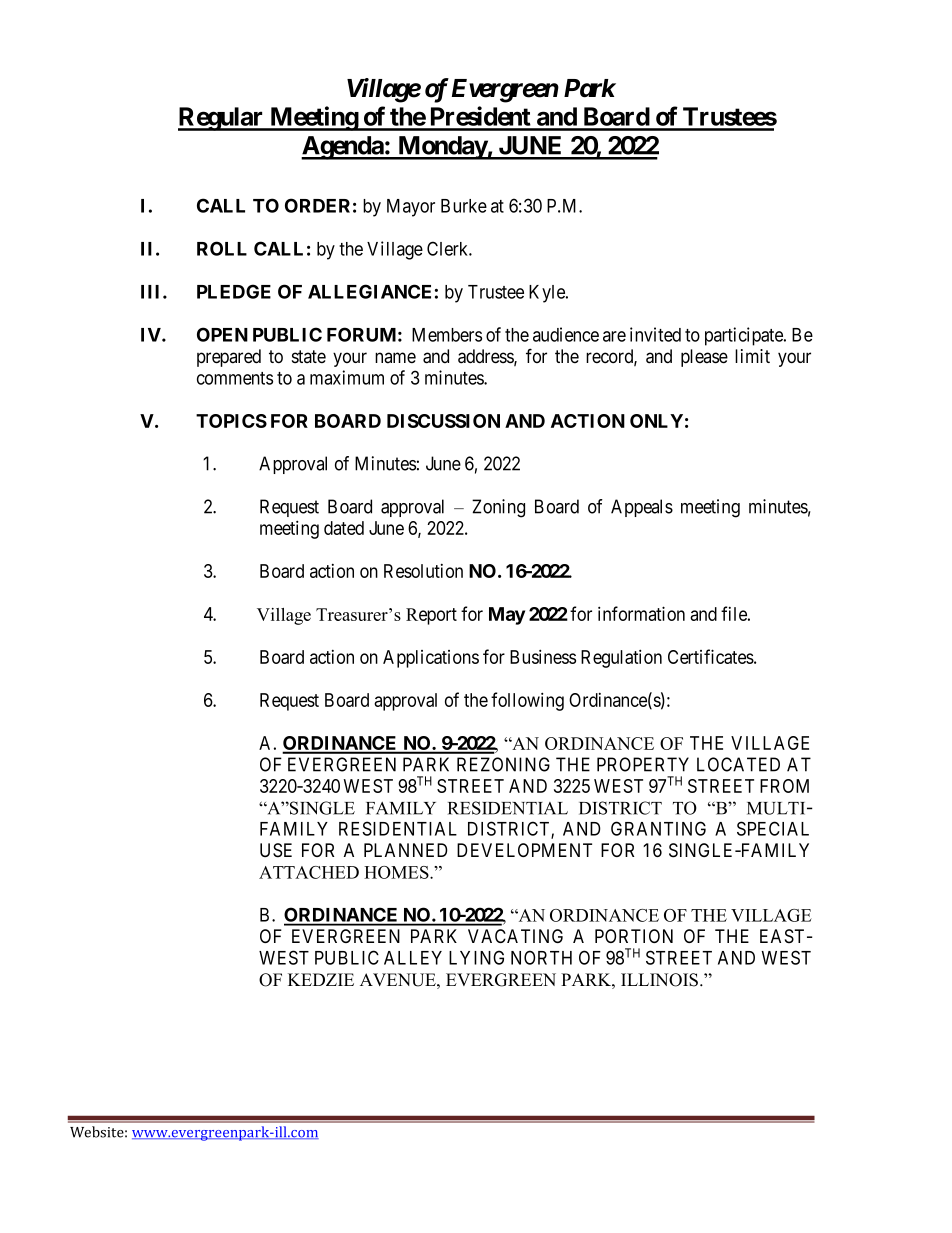 The width and height of the document is (952, 1233). Describe the element at coordinates (621, 658) in the document. I see `Regulation` at that location.
